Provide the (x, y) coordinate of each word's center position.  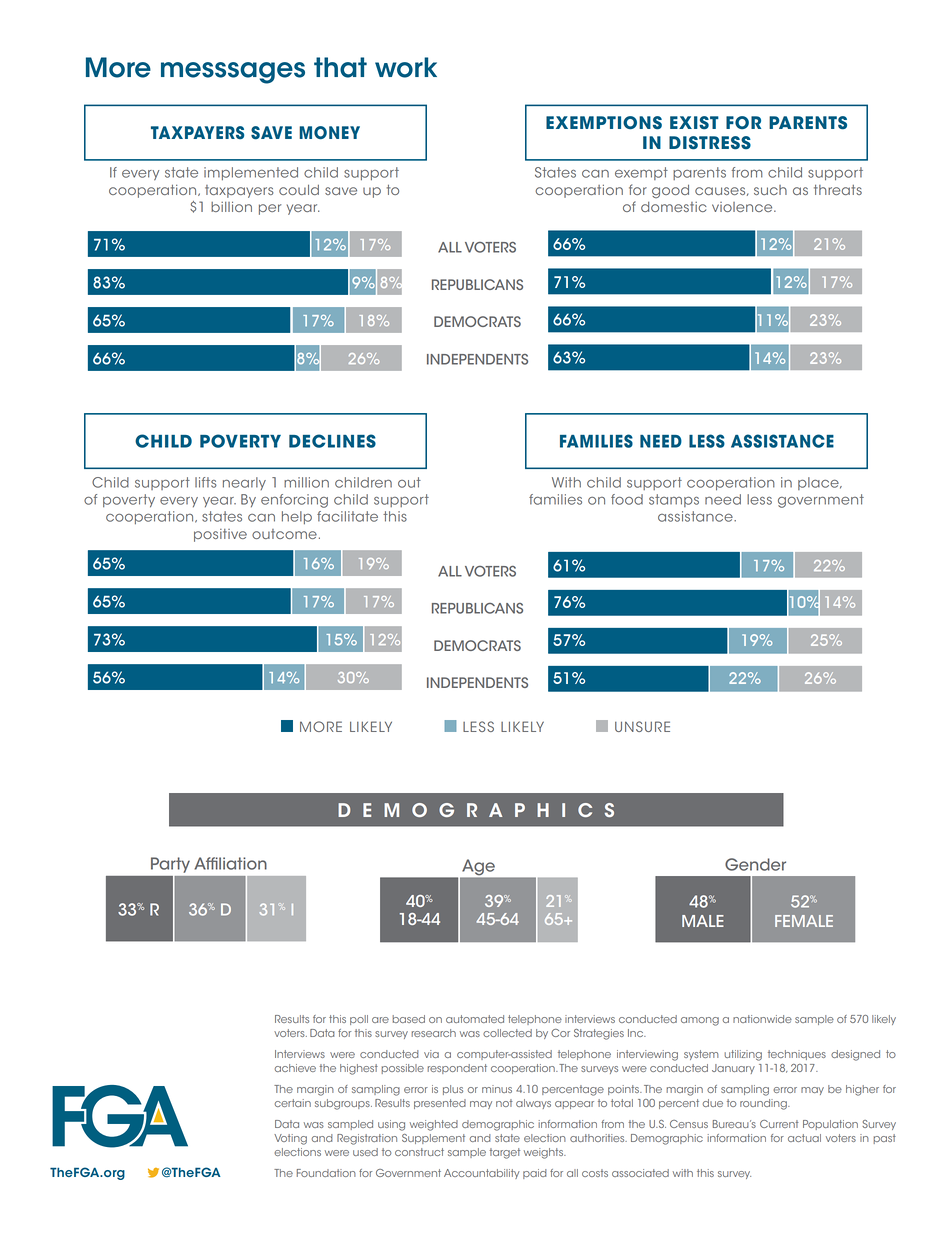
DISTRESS (710, 143)
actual (804, 1138)
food (627, 499)
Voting (290, 1139)
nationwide (762, 1019)
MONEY (329, 132)
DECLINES (332, 441)
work (406, 67)
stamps (674, 500)
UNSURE (642, 726)
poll (359, 1020)
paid (535, 1174)
